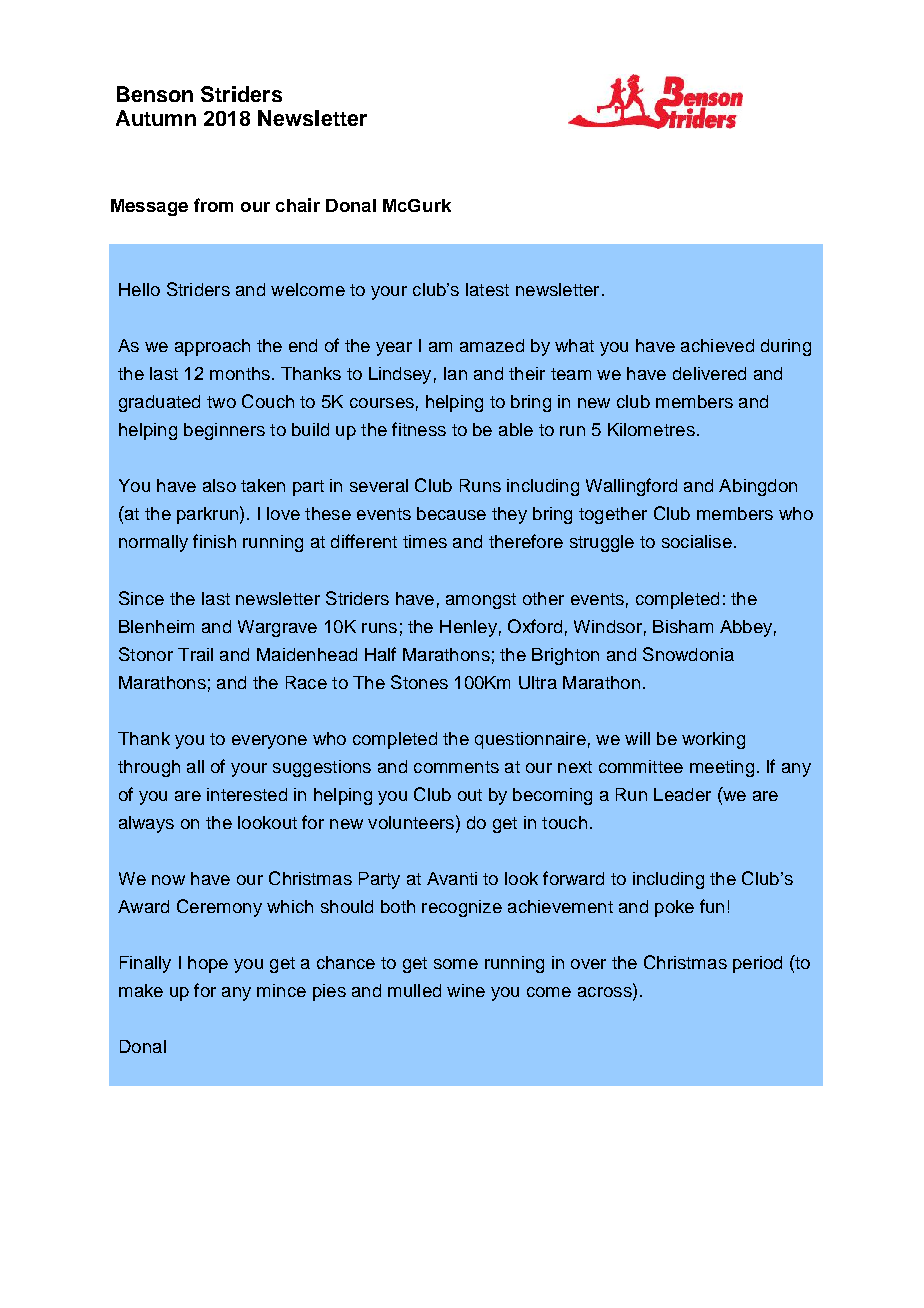 Image resolution: width=924 pixels, height=1308 pixels. What do you see at coordinates (156, 118) in the page?
I see `Autumn` at bounding box center [156, 118].
